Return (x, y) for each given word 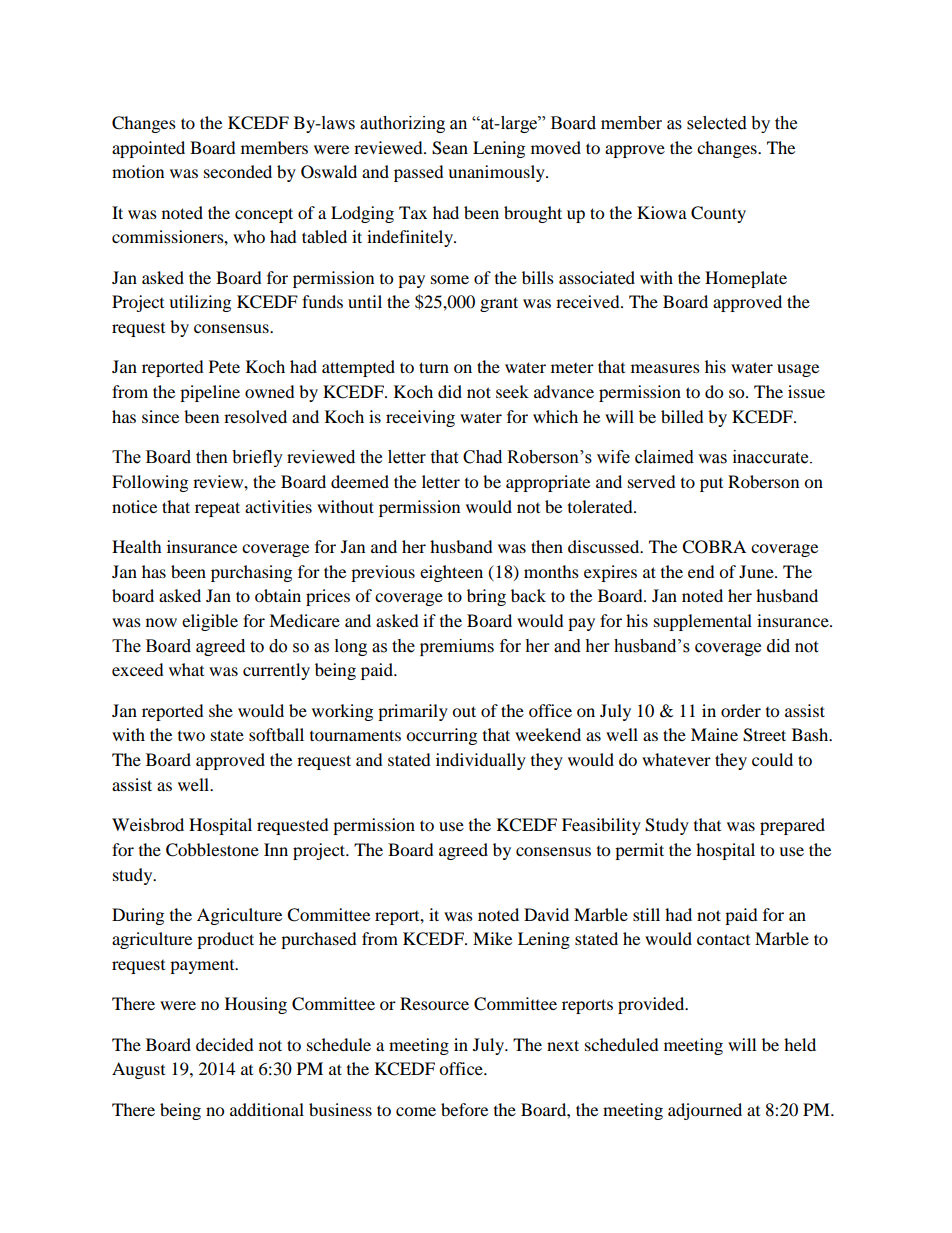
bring (486, 597)
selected (717, 123)
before (464, 1109)
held (800, 1044)
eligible (210, 622)
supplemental (703, 622)
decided (225, 1044)
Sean (450, 148)
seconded (238, 171)
